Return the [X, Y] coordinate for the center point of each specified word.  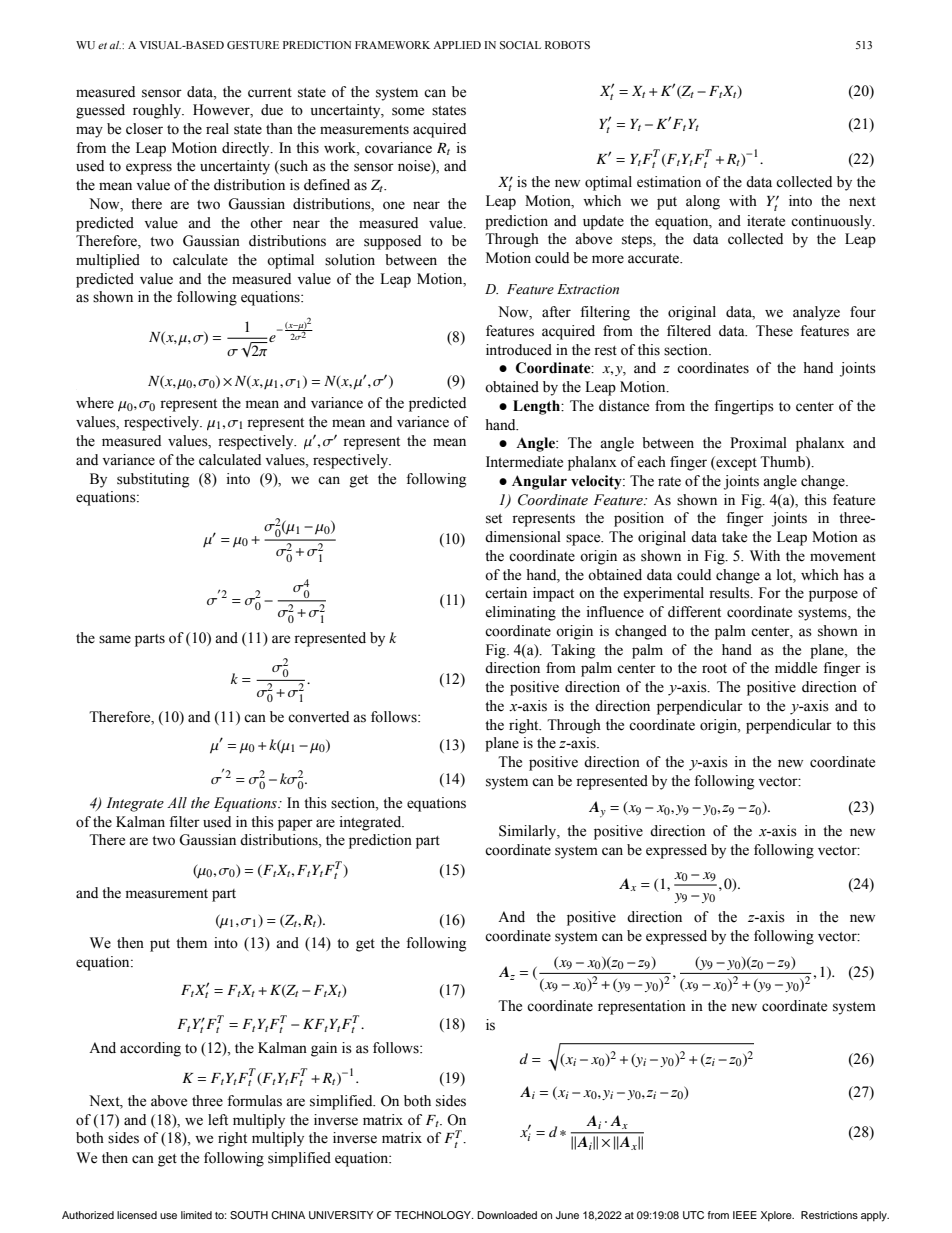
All [177, 802]
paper [295, 825]
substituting [153, 480]
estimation [669, 182]
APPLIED [457, 45]
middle [796, 668]
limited [196, 1215]
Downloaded [507, 1215]
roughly [158, 111]
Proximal [758, 443]
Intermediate [524, 462]
